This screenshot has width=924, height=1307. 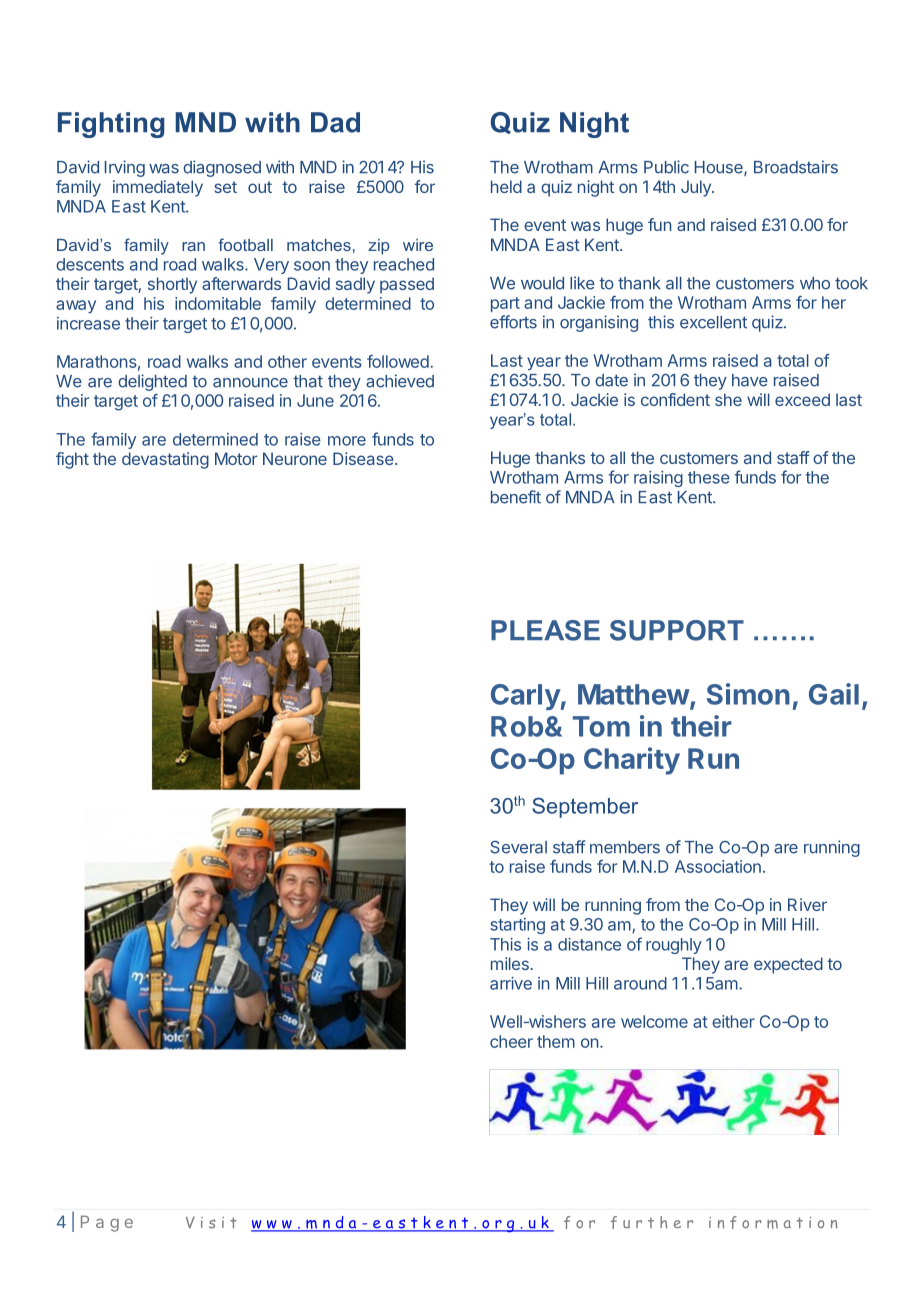 I want to click on exceed, so click(x=802, y=399).
